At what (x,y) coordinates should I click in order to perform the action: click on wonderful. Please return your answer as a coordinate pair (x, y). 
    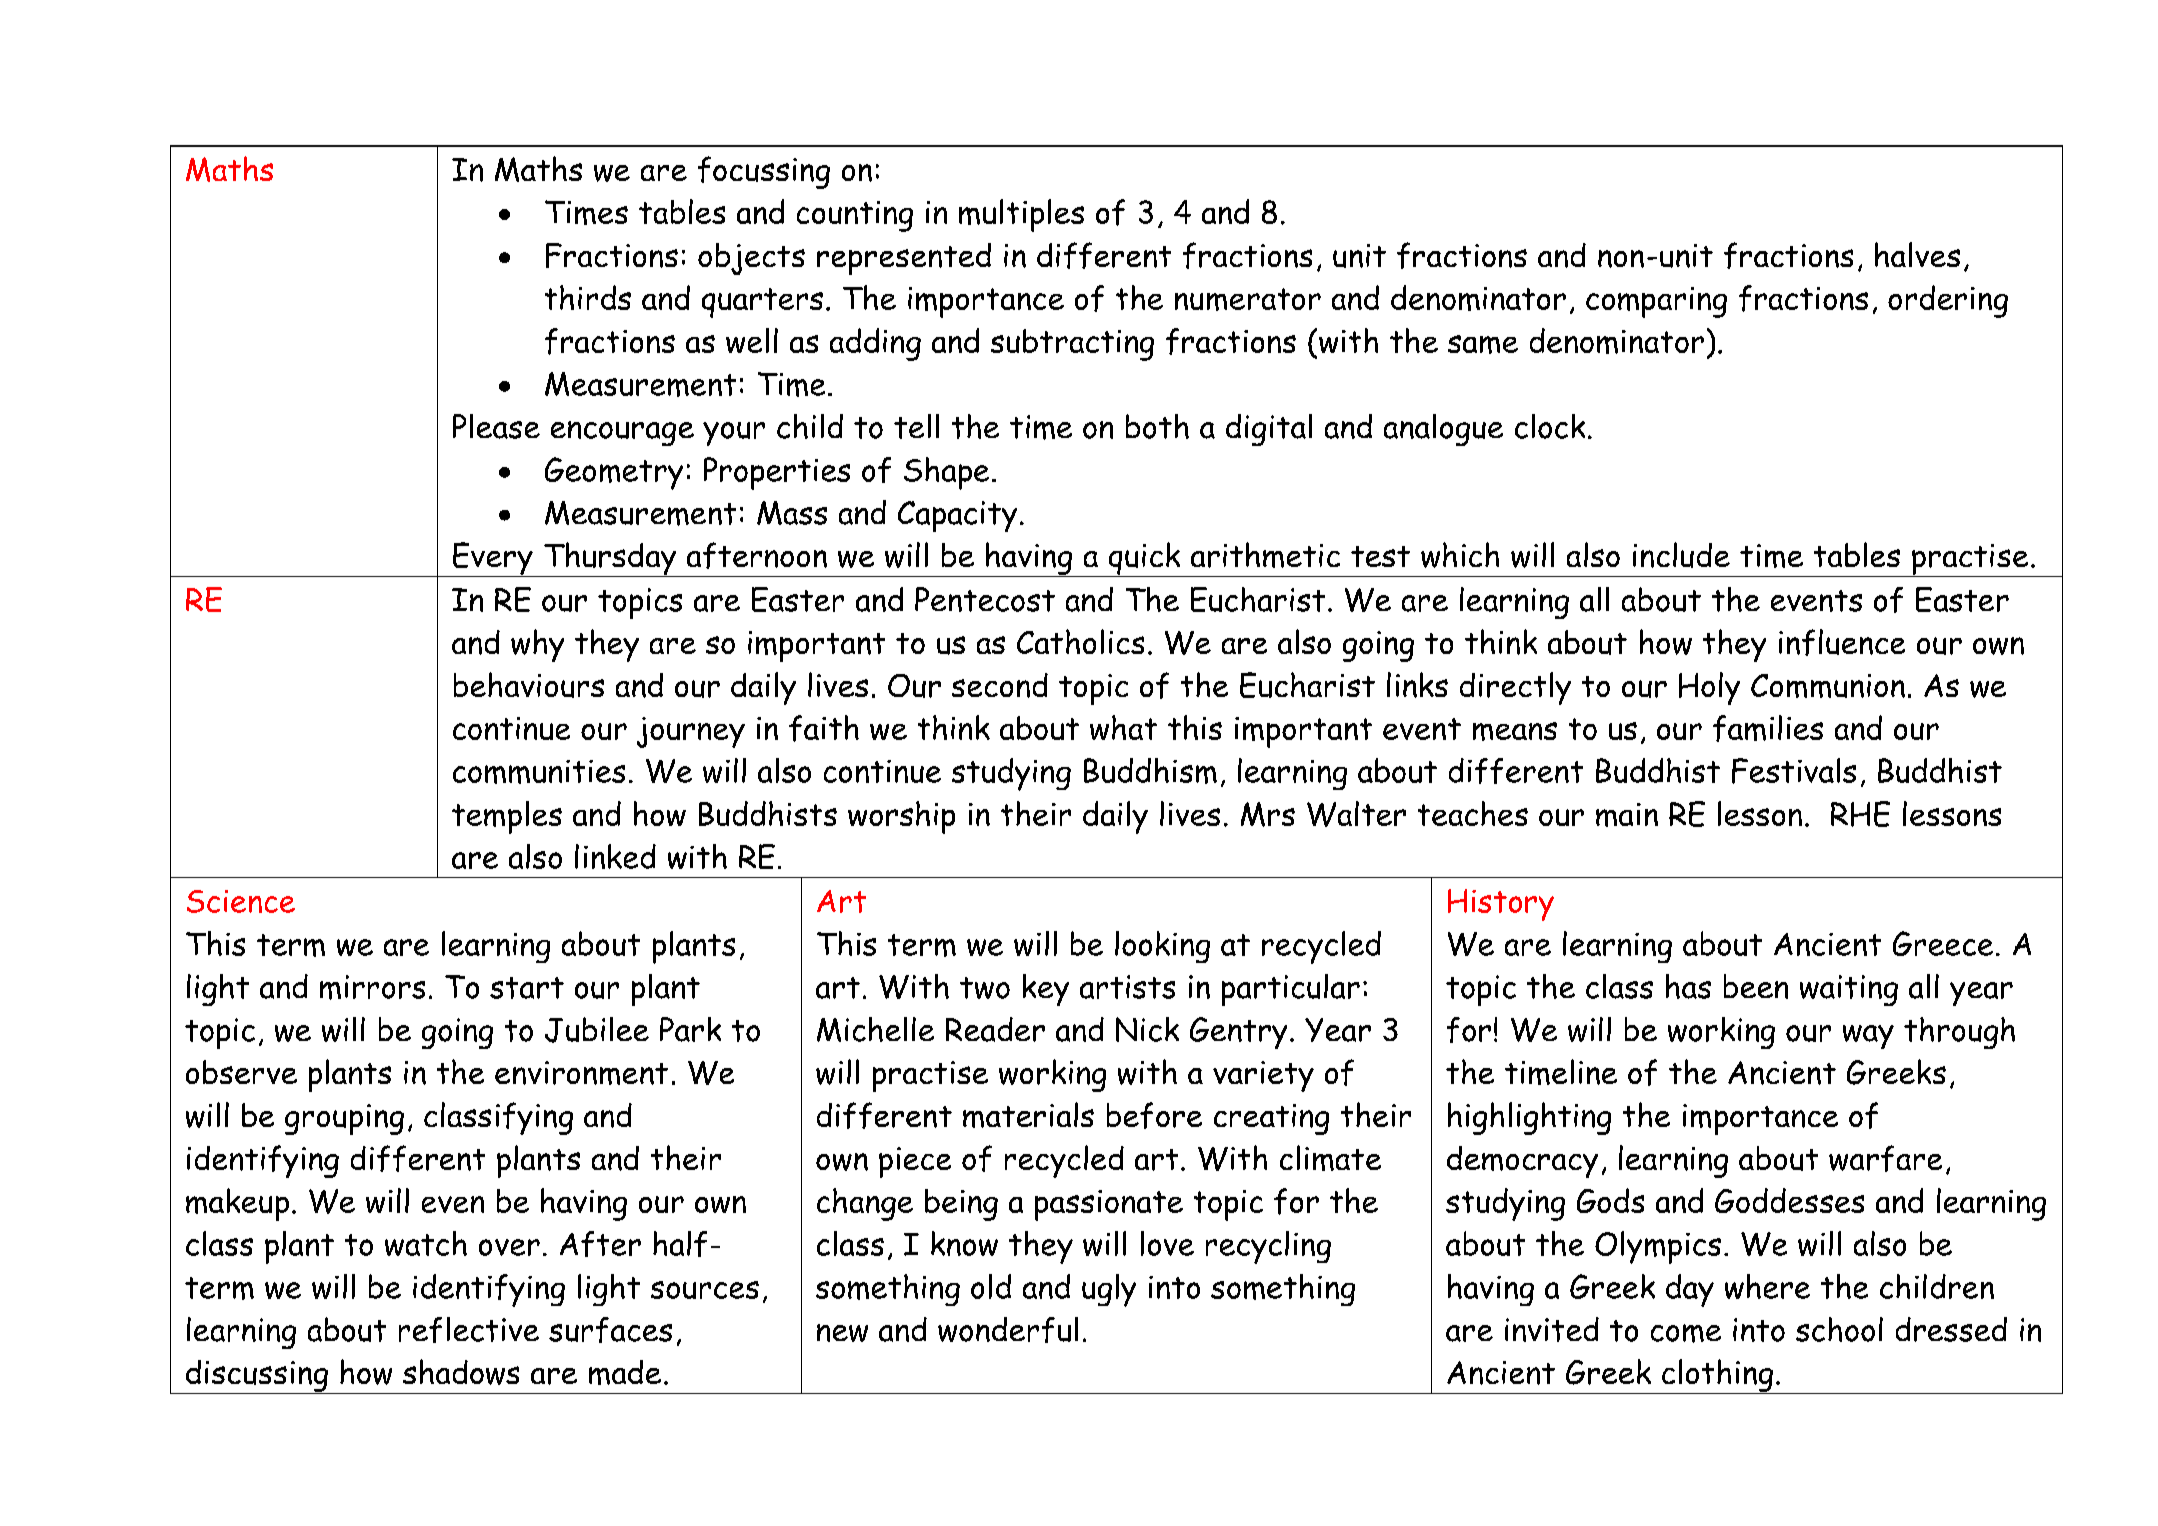
    Looking at the image, I should click on (1008, 1330).
